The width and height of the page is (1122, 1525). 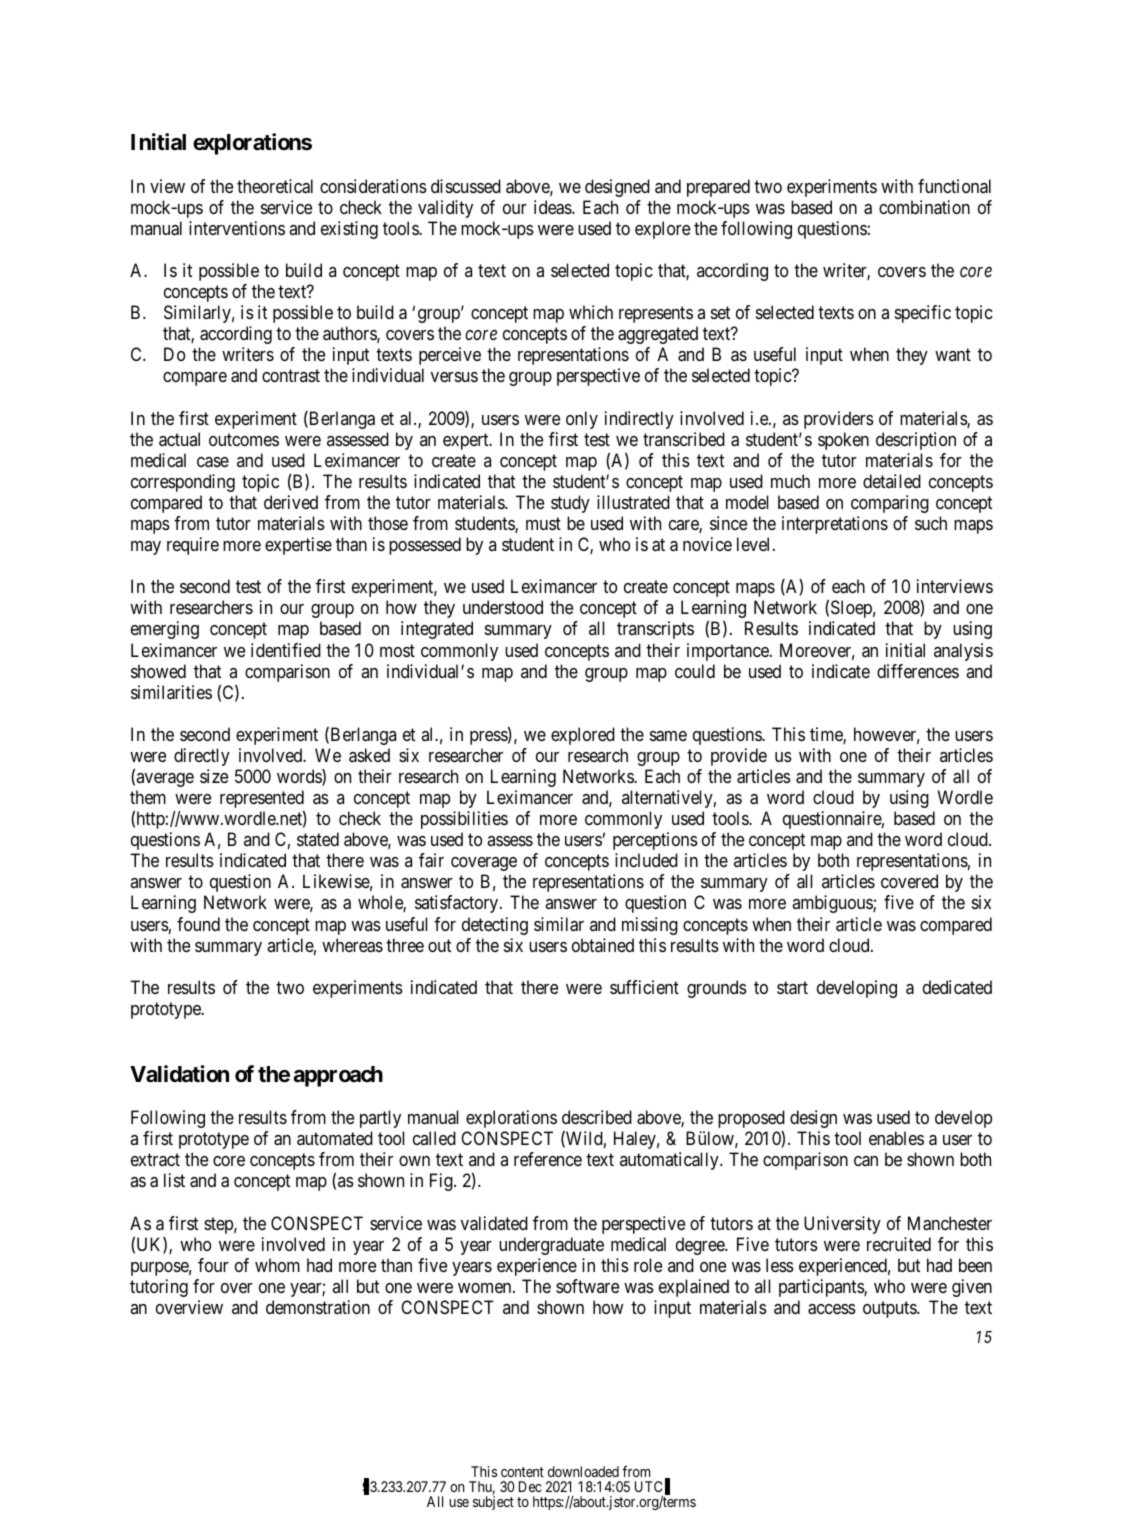 I want to click on combination, so click(x=924, y=207).
